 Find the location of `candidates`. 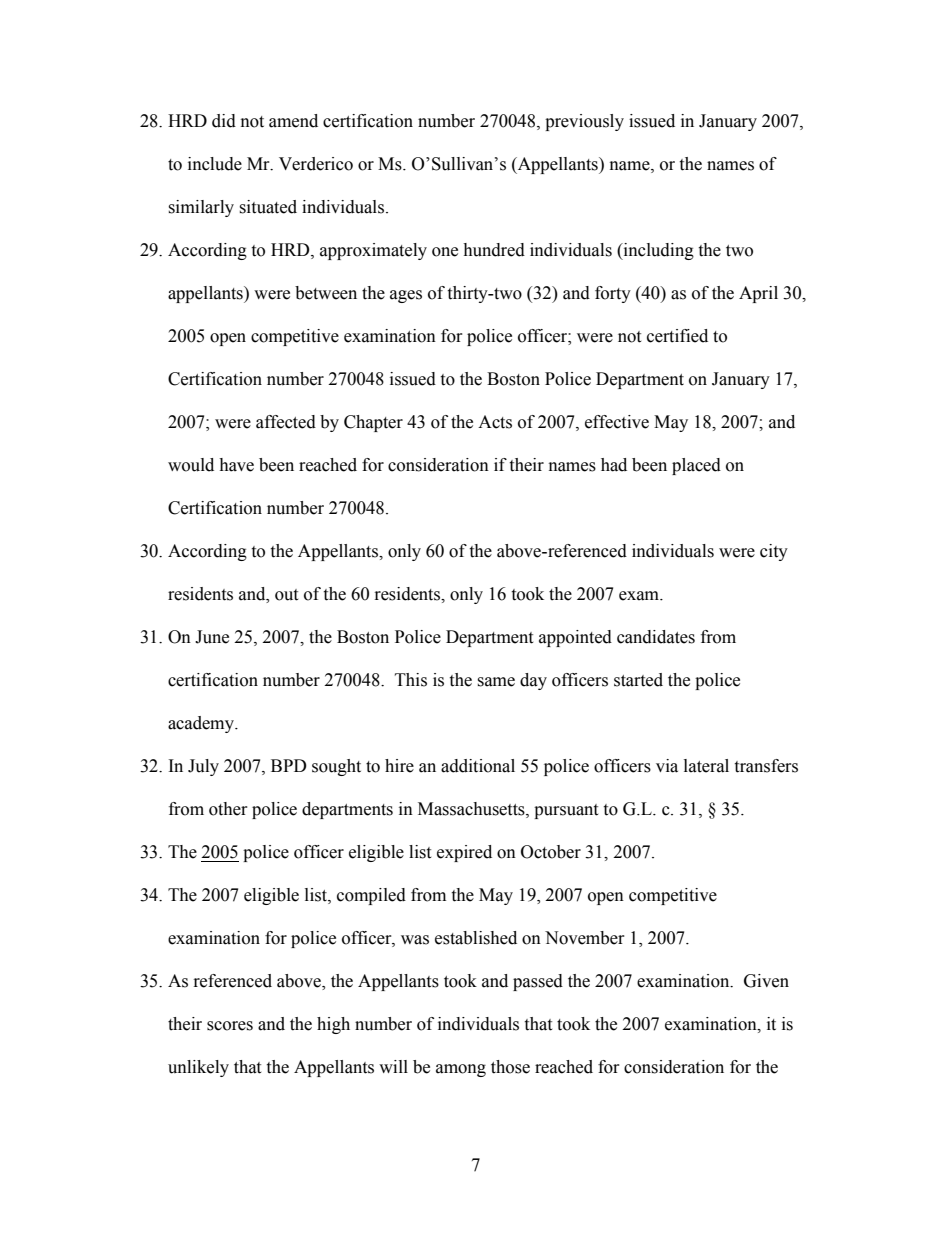

candidates is located at coordinates (656, 637).
